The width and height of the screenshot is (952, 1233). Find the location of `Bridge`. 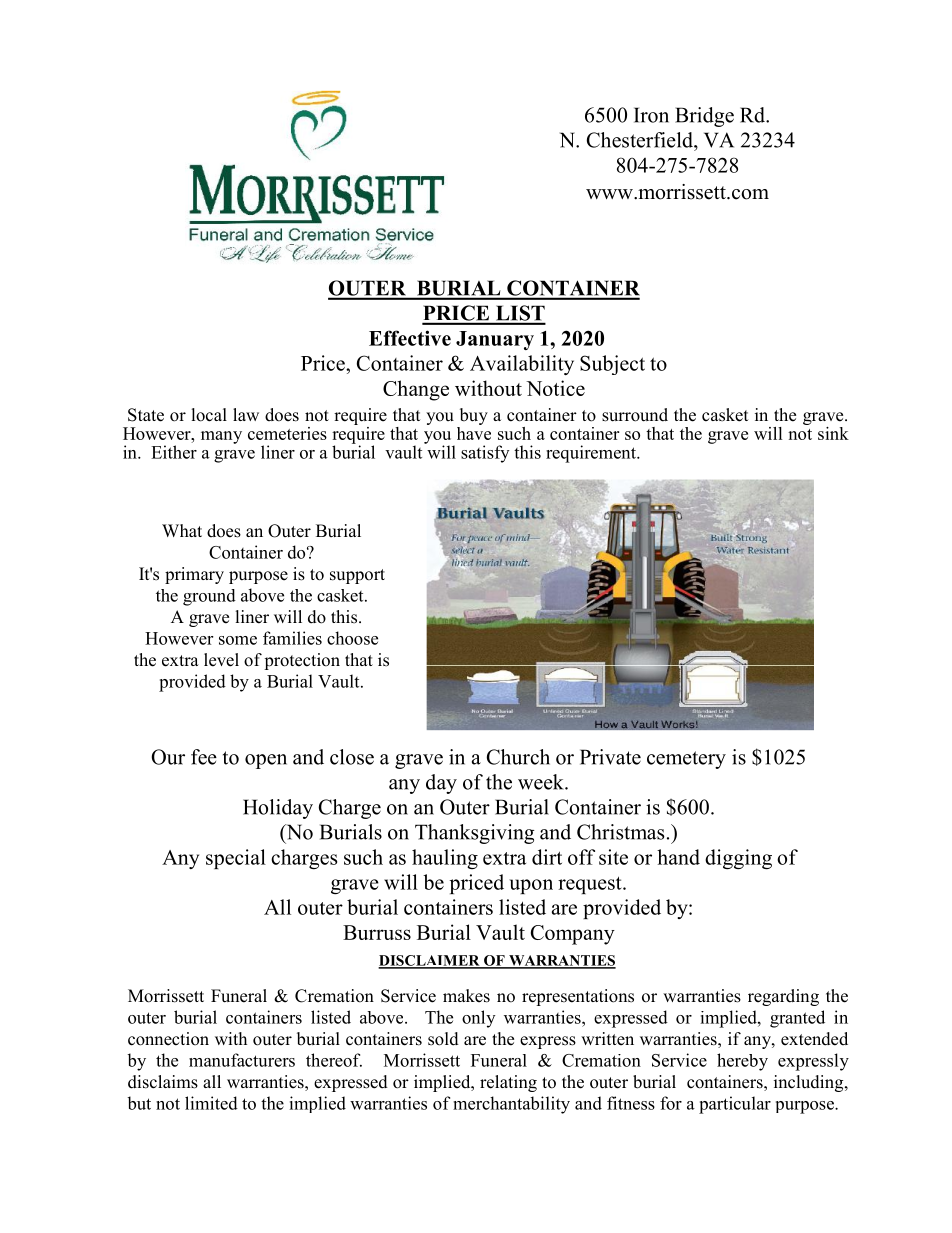

Bridge is located at coordinates (704, 117).
